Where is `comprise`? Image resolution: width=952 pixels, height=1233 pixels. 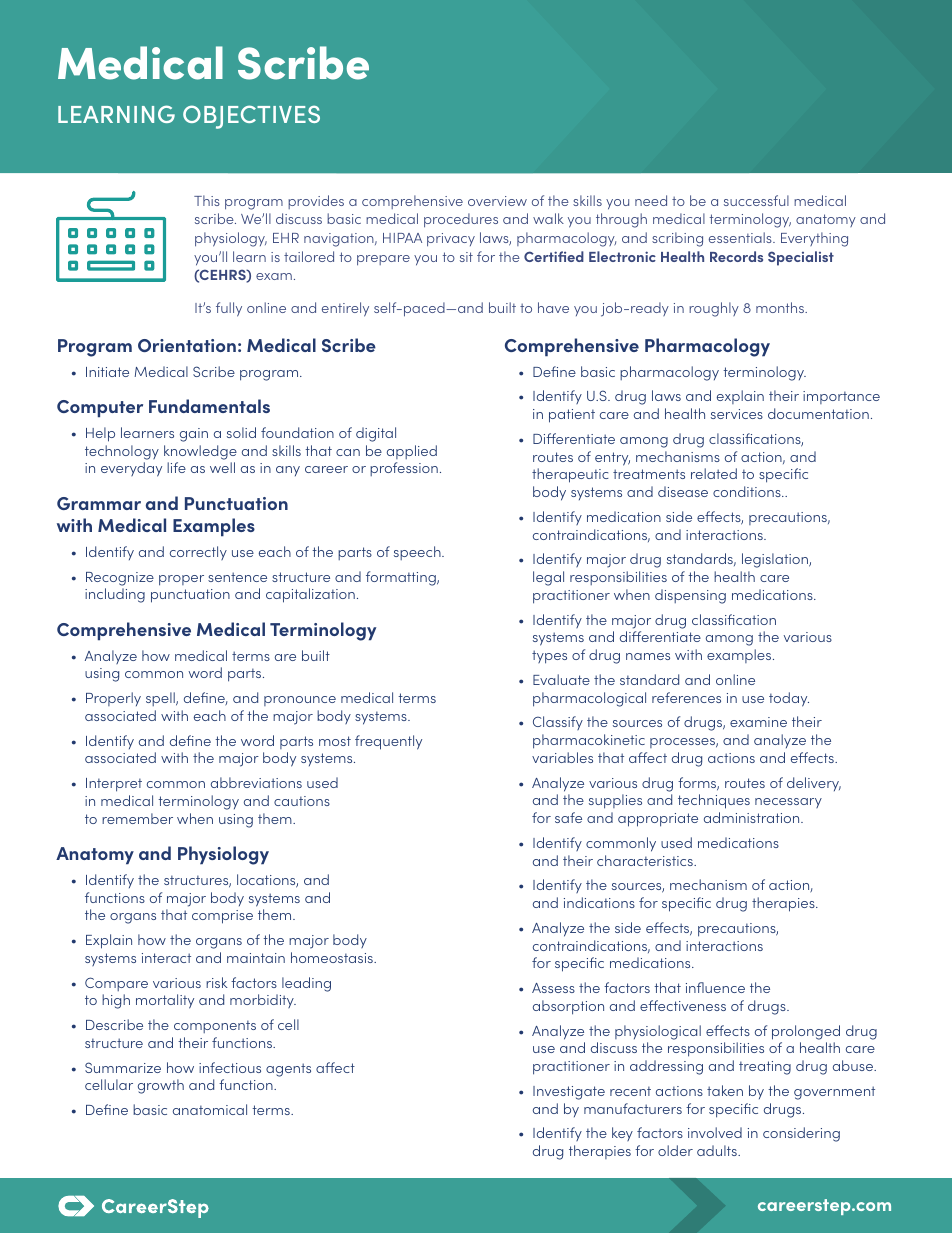 comprise is located at coordinates (222, 917).
